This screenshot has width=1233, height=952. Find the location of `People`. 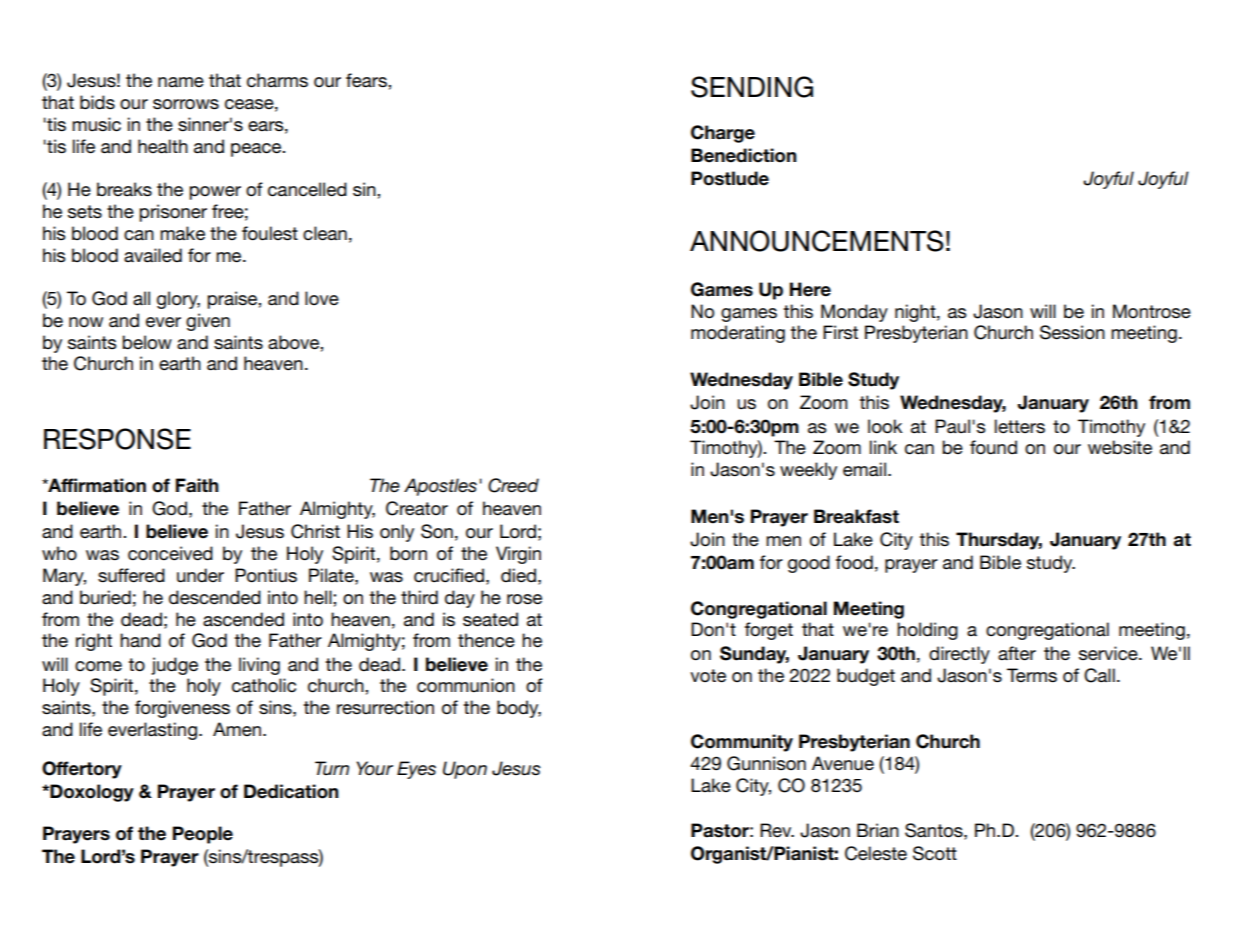

People is located at coordinates (203, 835).
